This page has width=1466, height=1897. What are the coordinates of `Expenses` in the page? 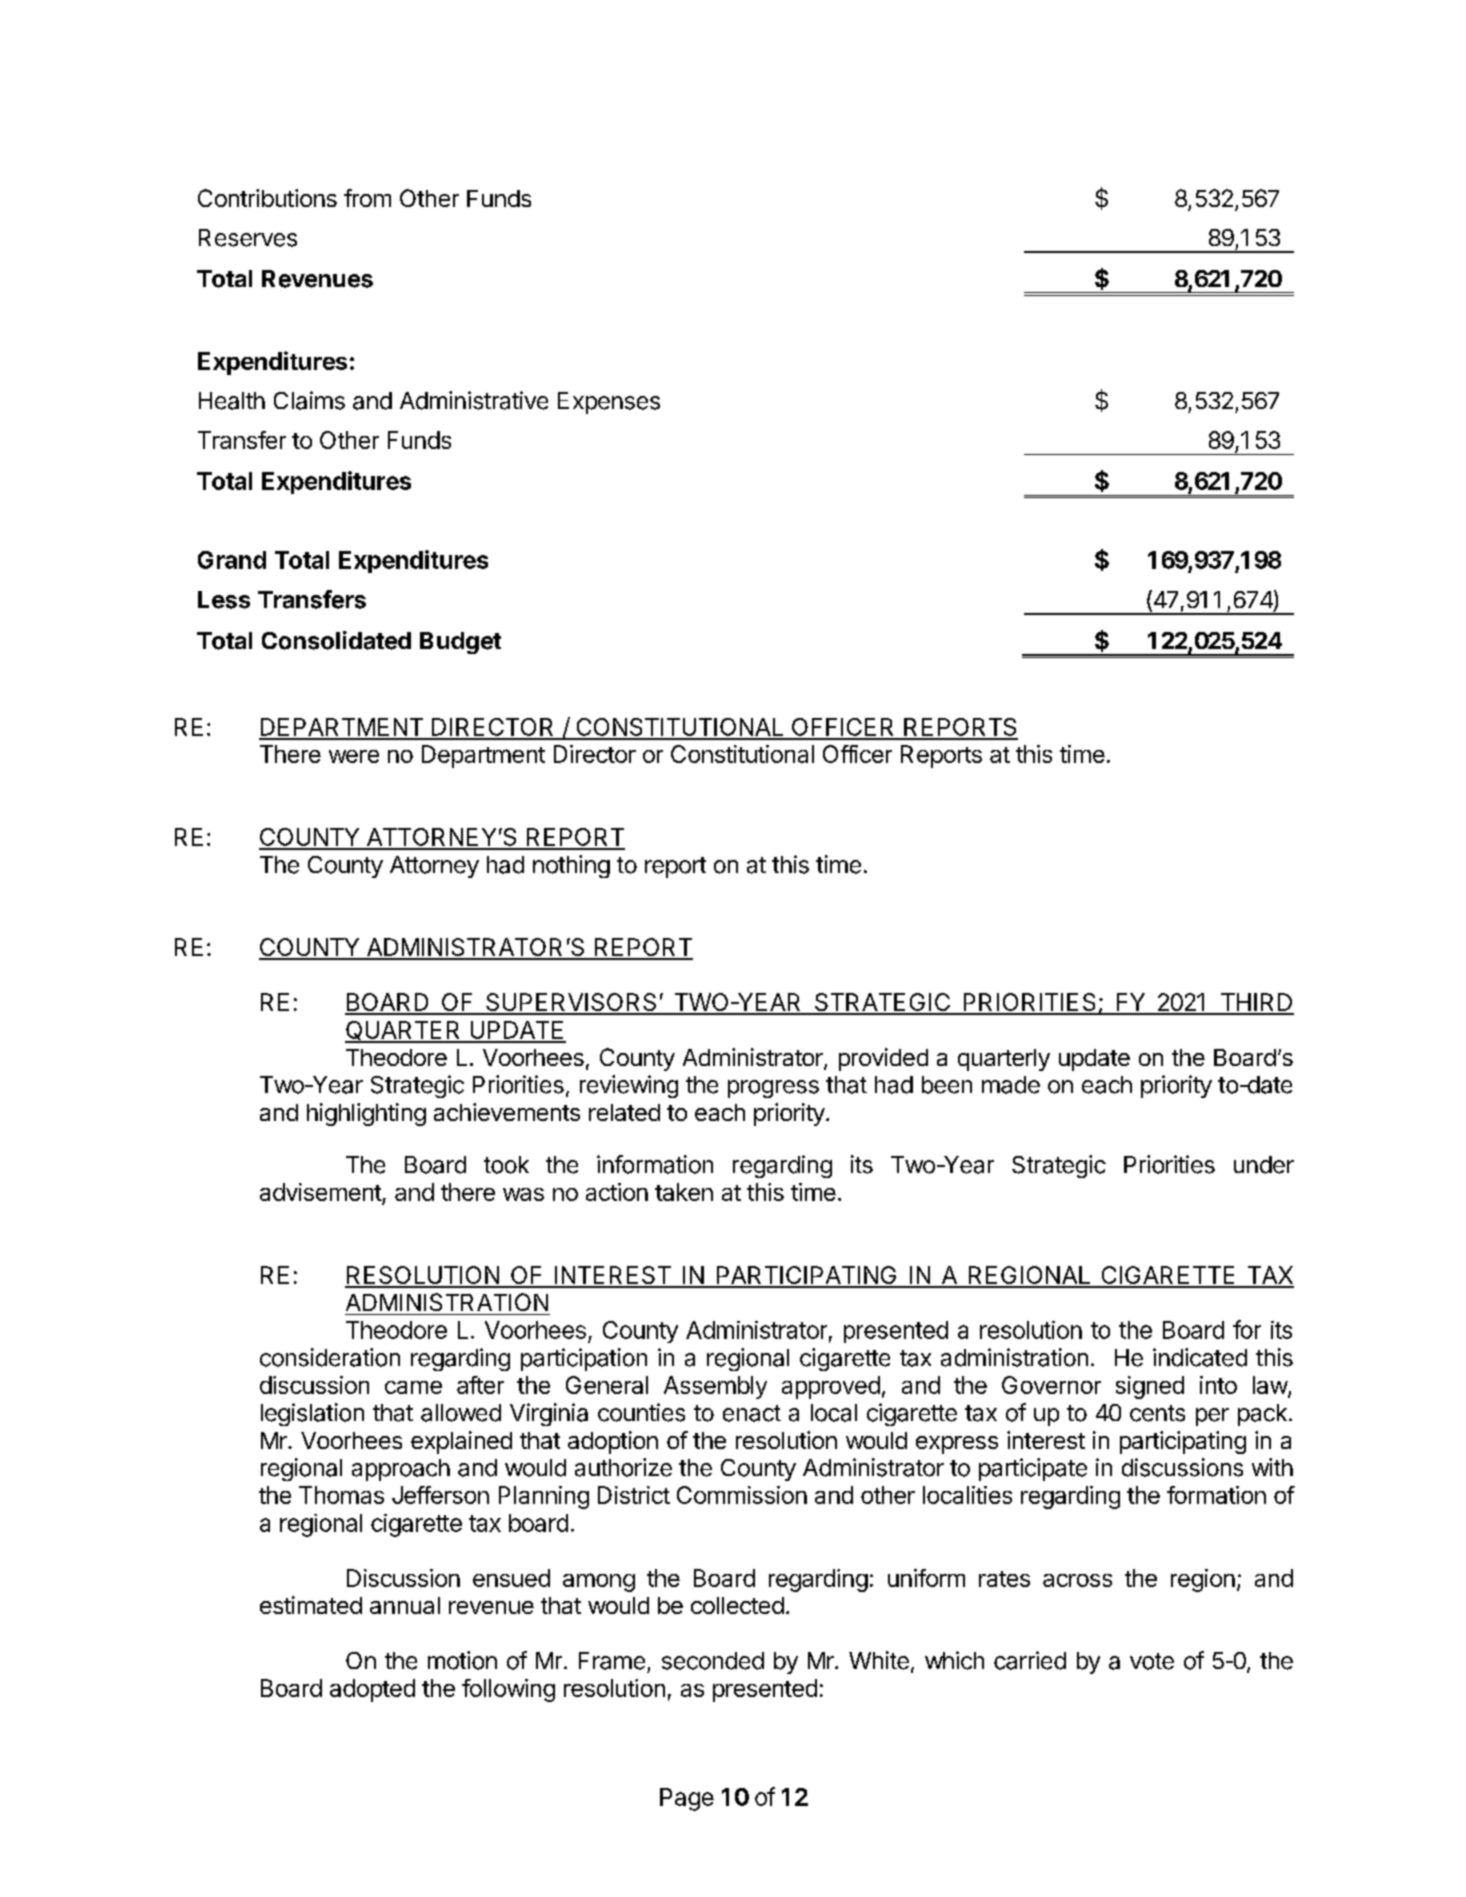 It's located at (609, 403).
